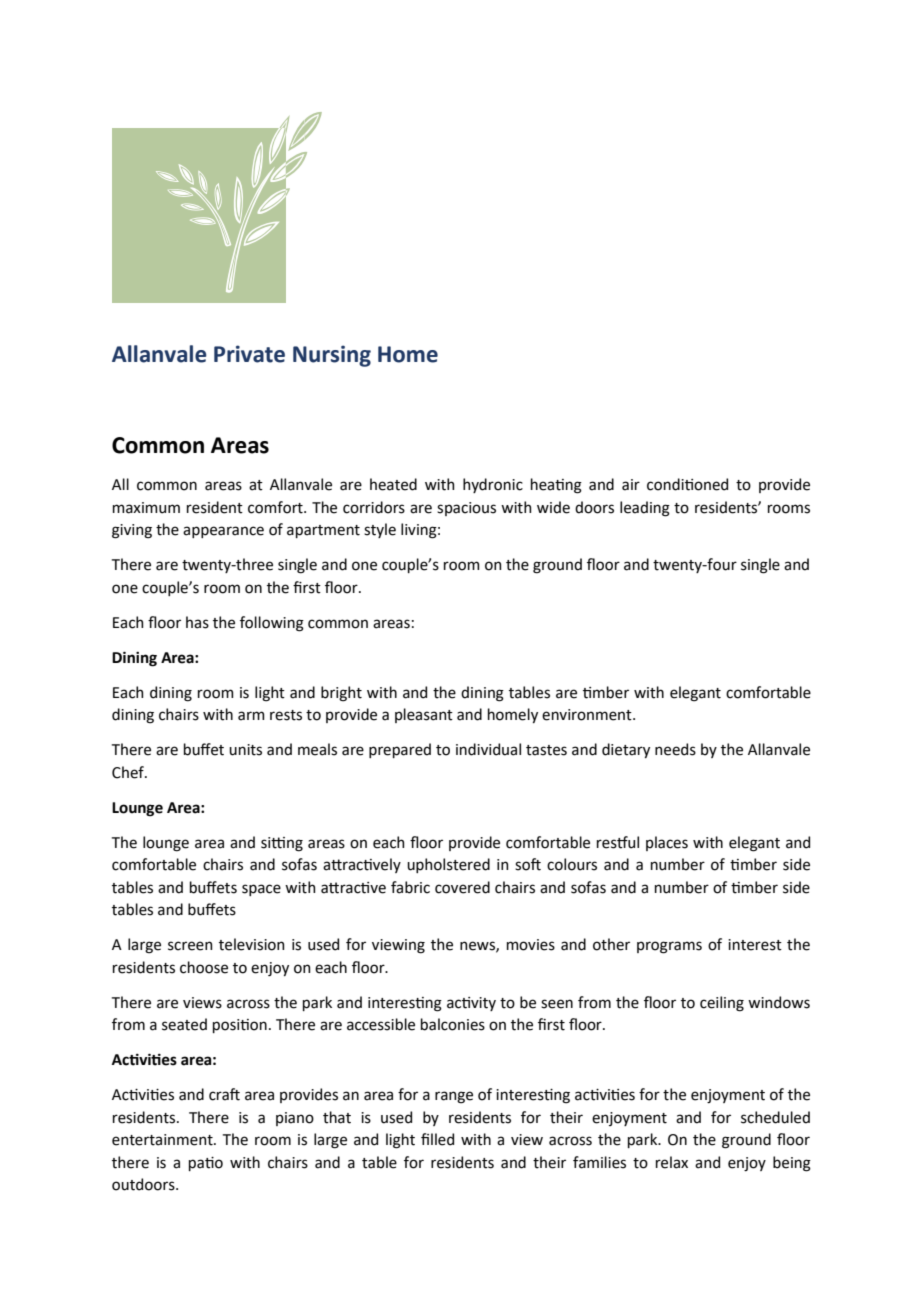 This screenshot has height=1308, width=924. Describe the element at coordinates (282, 844) in the screenshot. I see `sitting` at that location.
